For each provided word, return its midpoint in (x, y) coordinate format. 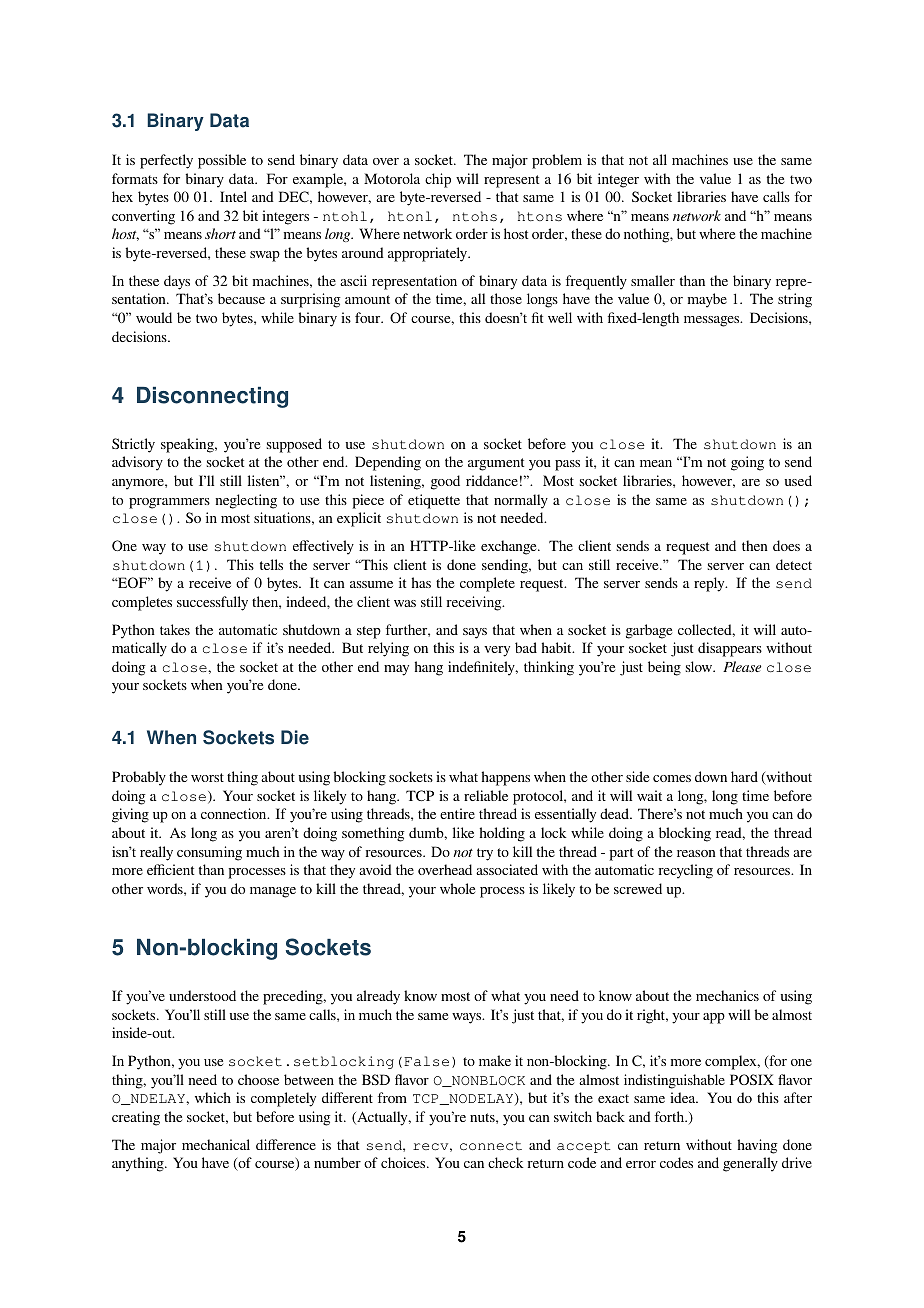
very (497, 651)
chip (438, 180)
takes (175, 629)
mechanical (216, 1144)
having (758, 1146)
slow (700, 666)
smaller (653, 280)
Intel (233, 196)
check (506, 1162)
